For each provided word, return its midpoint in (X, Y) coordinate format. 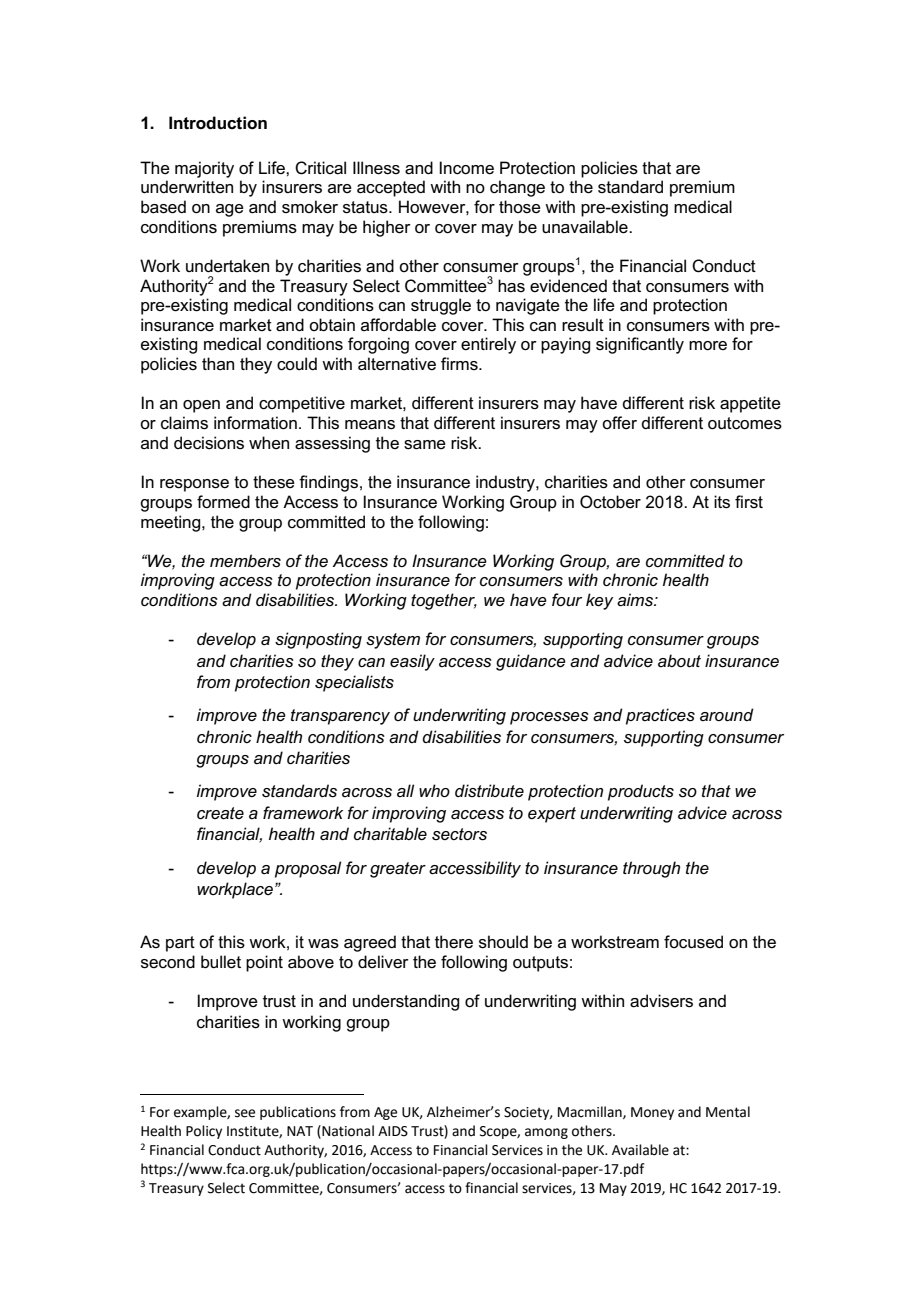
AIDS (393, 1131)
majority (204, 169)
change (517, 188)
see (245, 1113)
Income (466, 168)
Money (652, 1113)
